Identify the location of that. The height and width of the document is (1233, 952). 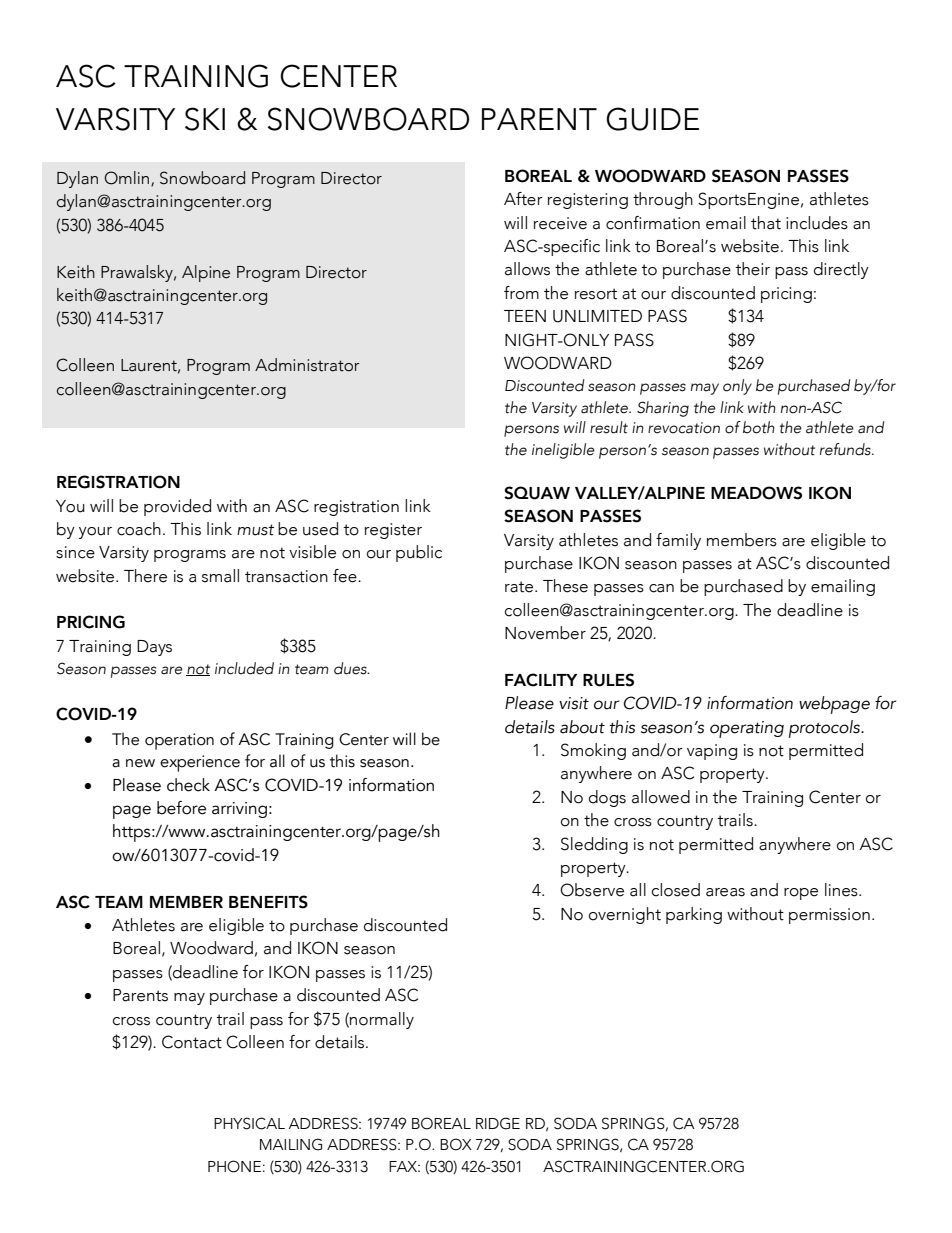
(766, 223).
